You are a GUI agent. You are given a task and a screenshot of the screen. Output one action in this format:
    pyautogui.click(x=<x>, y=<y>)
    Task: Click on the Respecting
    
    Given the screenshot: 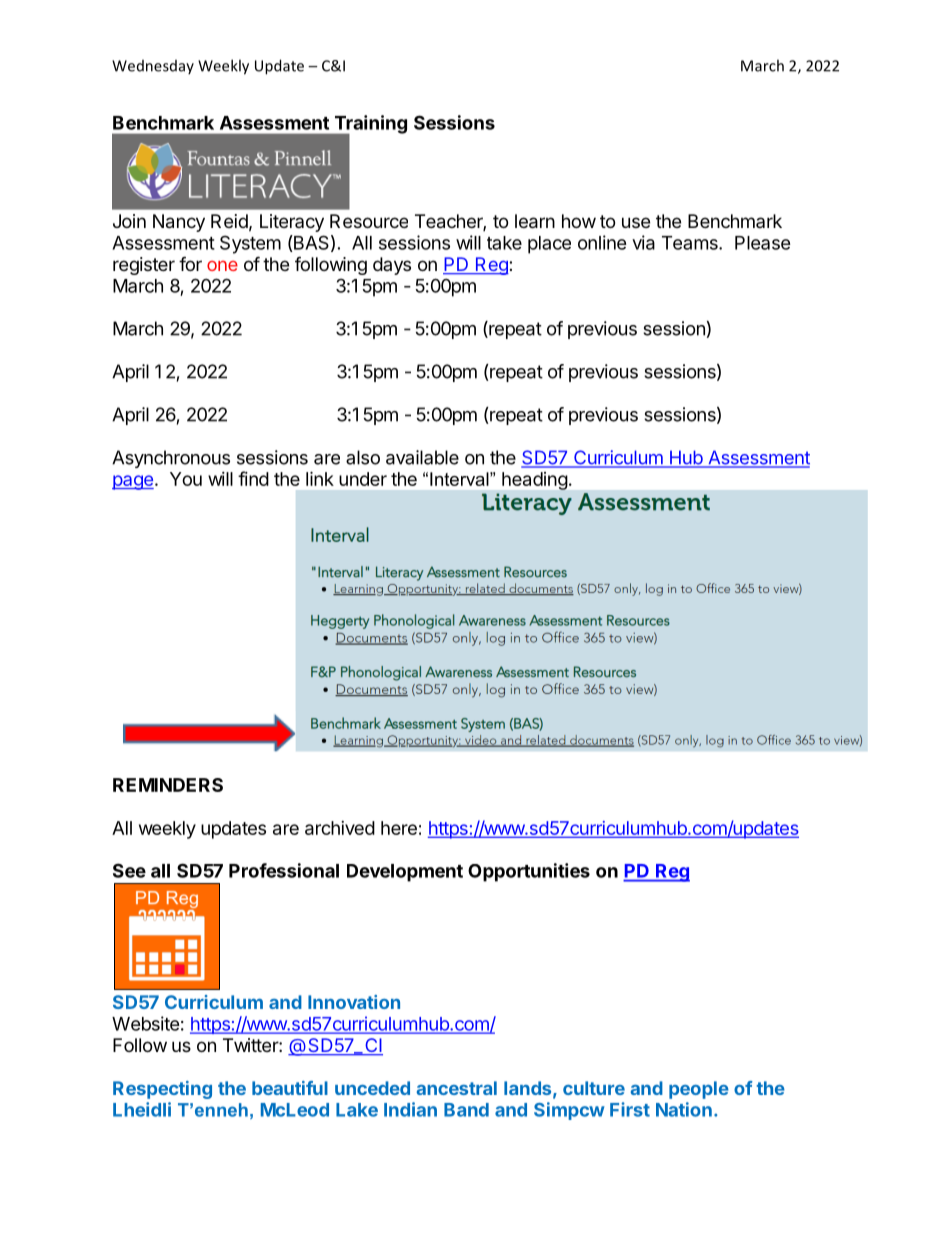 What is the action you would take?
    pyautogui.click(x=162, y=1090)
